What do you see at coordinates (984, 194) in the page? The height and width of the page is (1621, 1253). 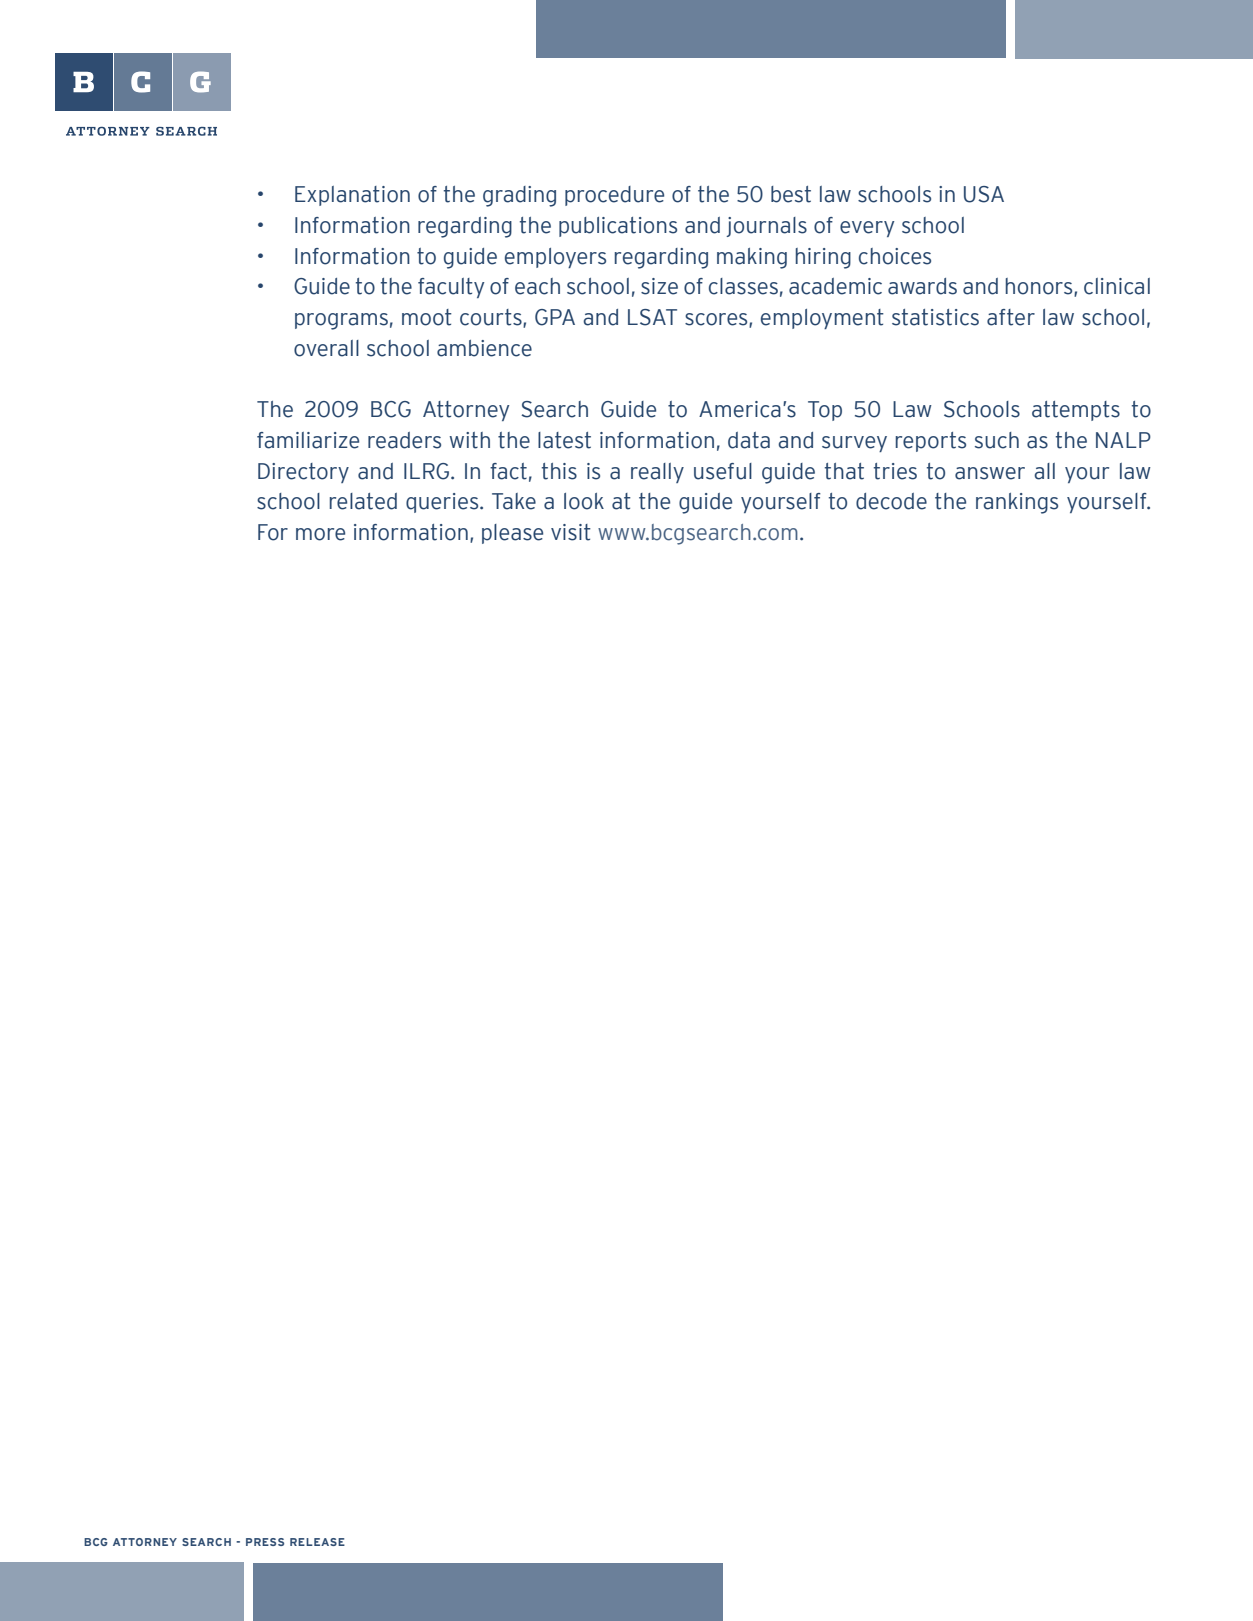 I see `USA` at bounding box center [984, 194].
